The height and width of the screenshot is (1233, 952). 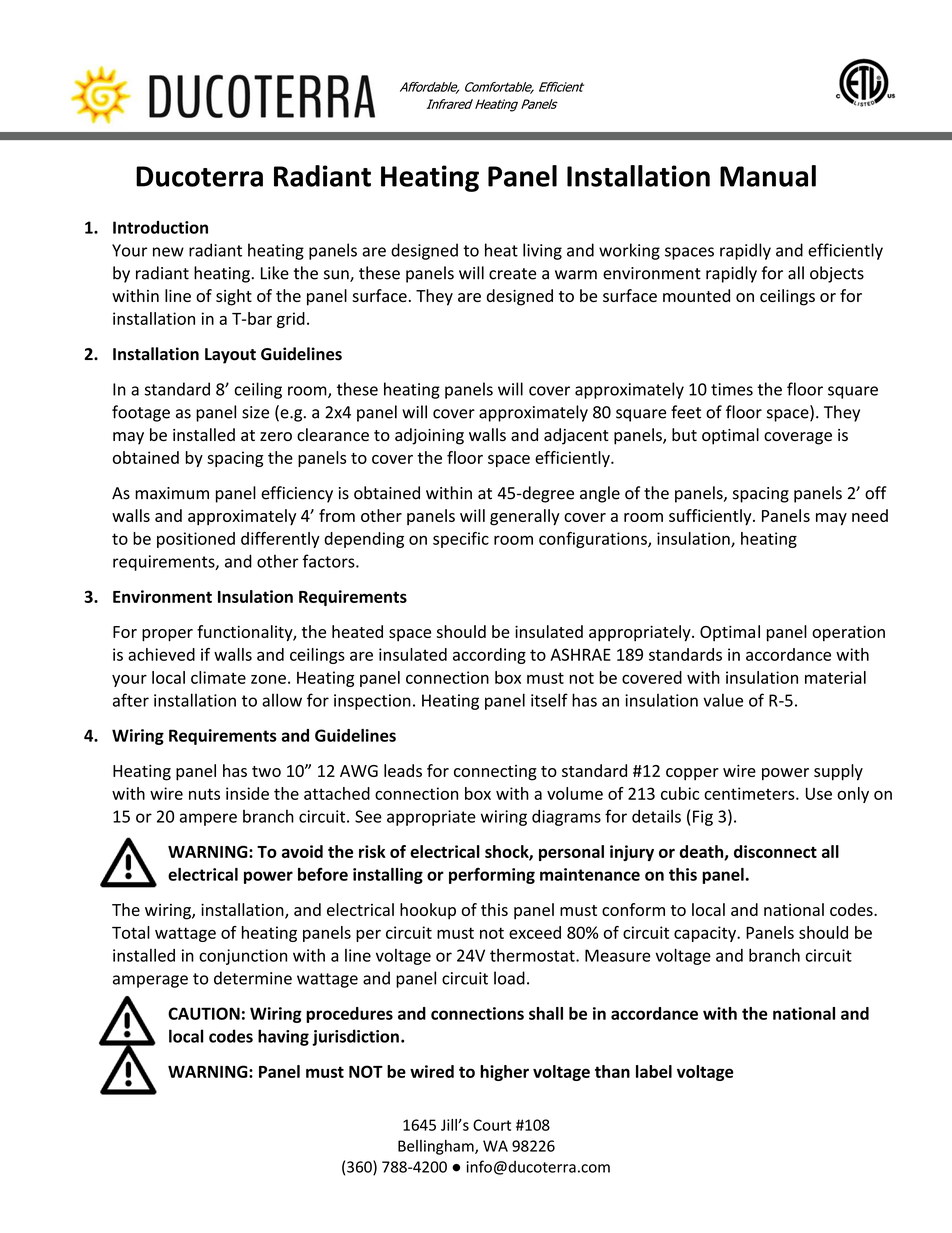 I want to click on having, so click(x=283, y=1037).
